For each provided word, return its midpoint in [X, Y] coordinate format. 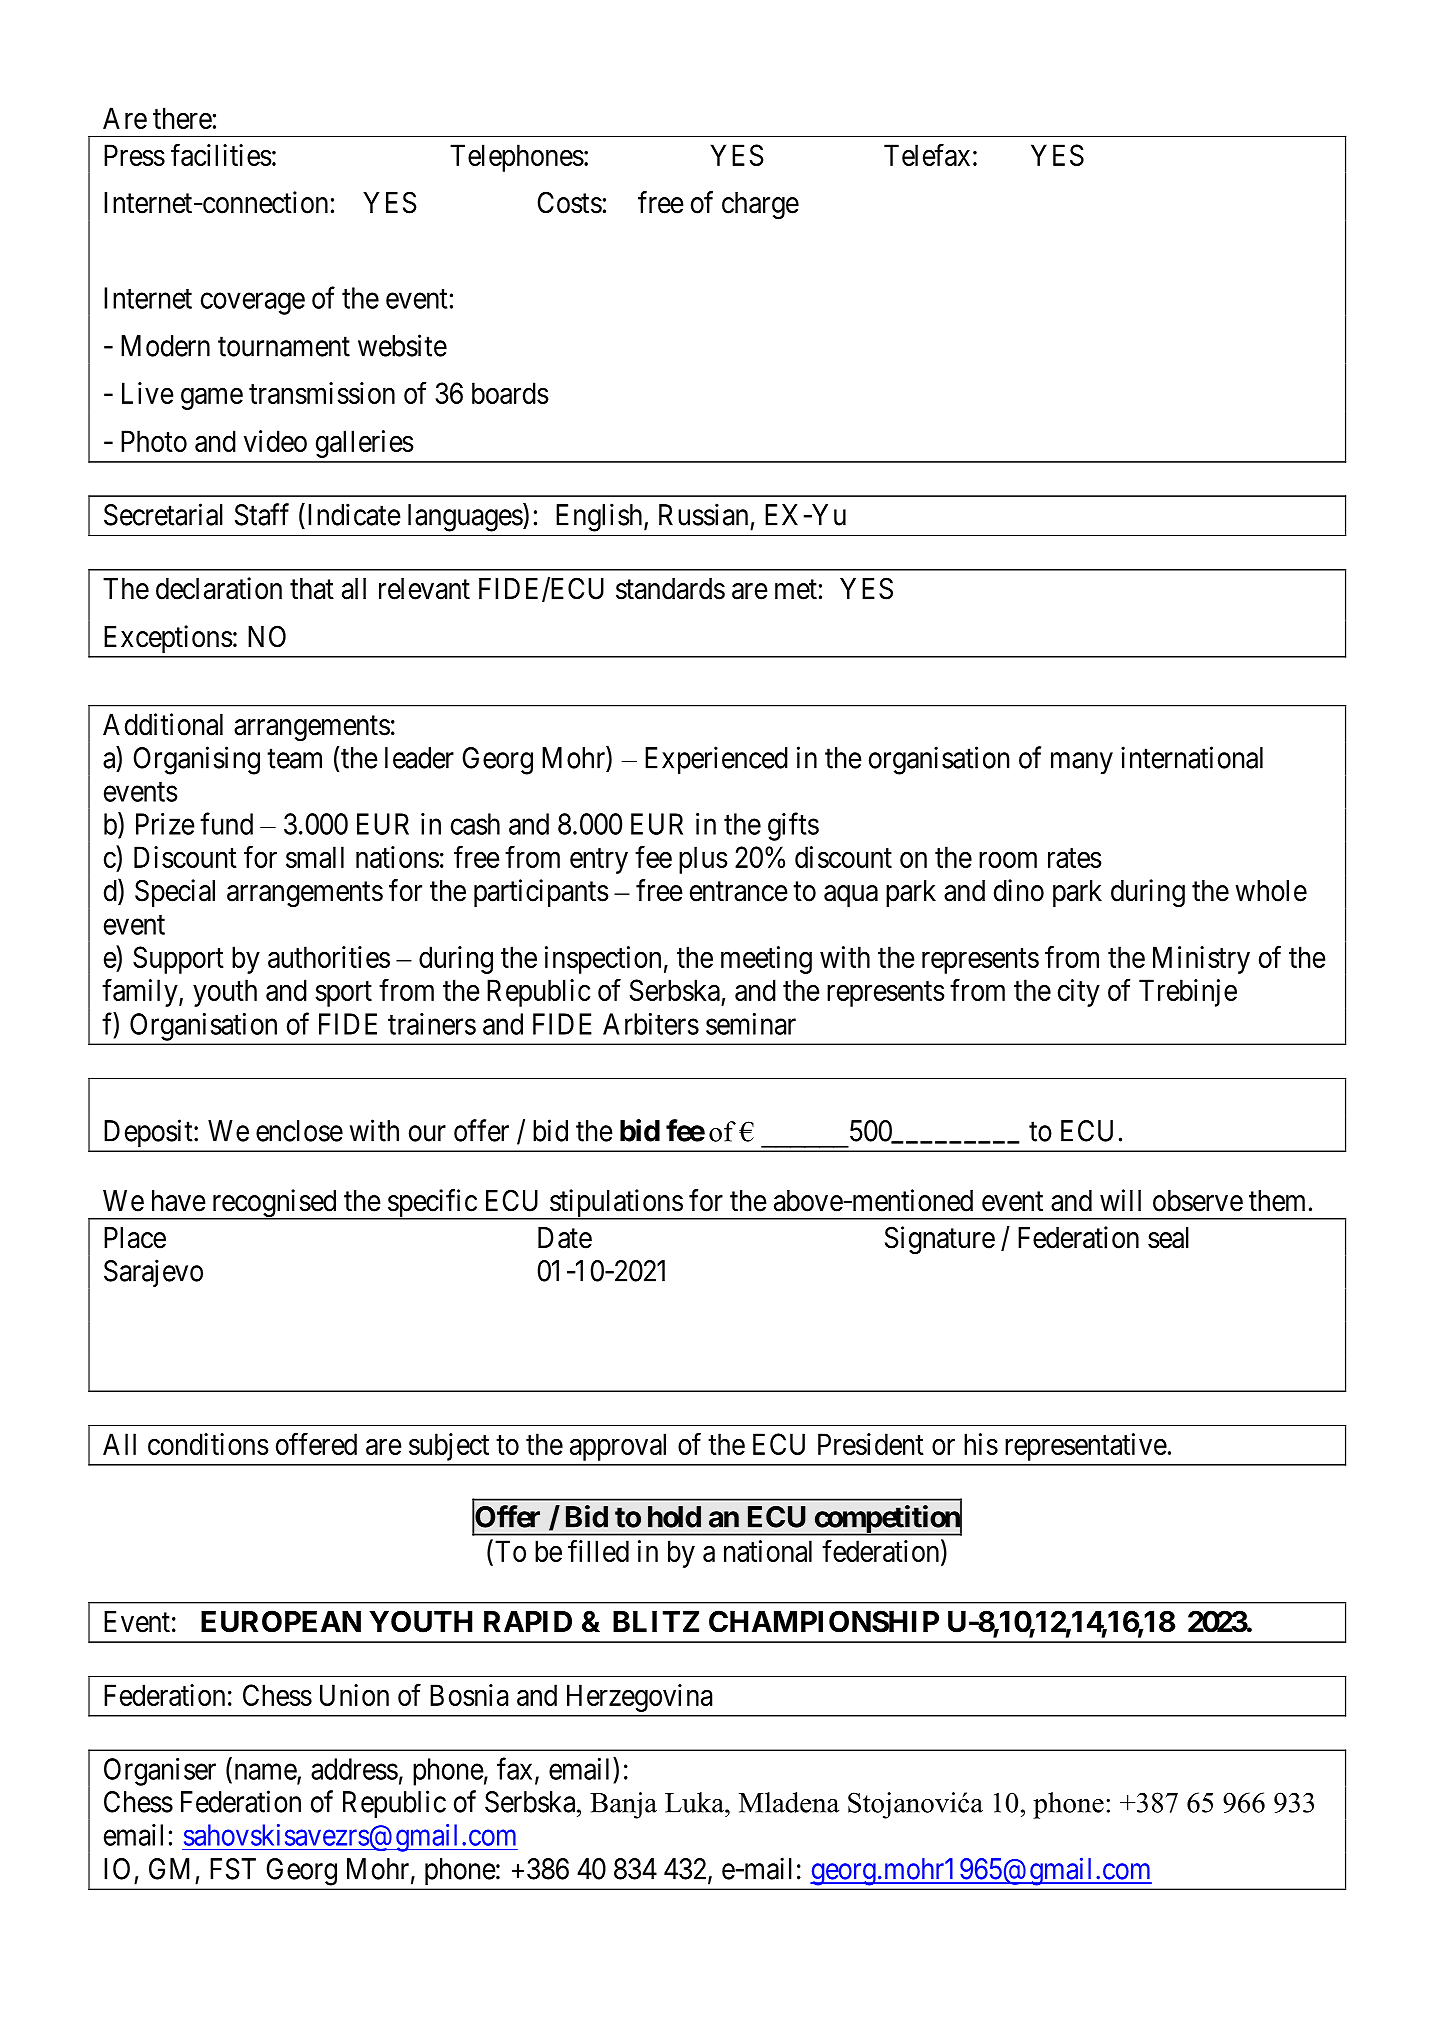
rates [1075, 858]
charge [760, 206]
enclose [299, 1131]
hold [674, 1517]
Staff [262, 514]
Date [565, 1238]
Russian [703, 514]
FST [233, 1869]
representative [1086, 1447]
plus [703, 860]
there [182, 118]
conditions [208, 1444]
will [1120, 1200]
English [601, 517]
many [1082, 763]
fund [226, 823]
